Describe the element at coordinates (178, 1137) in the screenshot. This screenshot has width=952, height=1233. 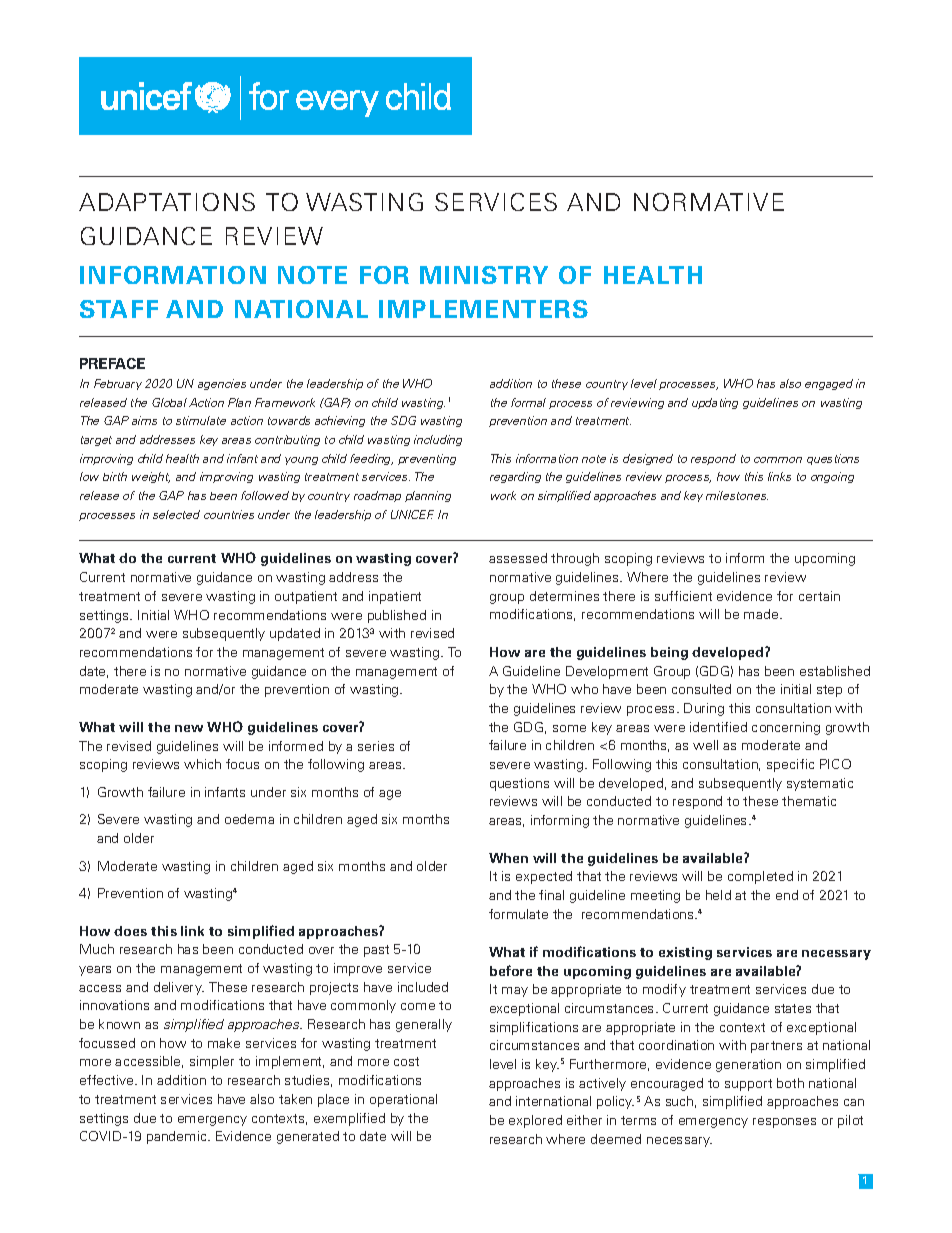
I see `pandemic` at that location.
